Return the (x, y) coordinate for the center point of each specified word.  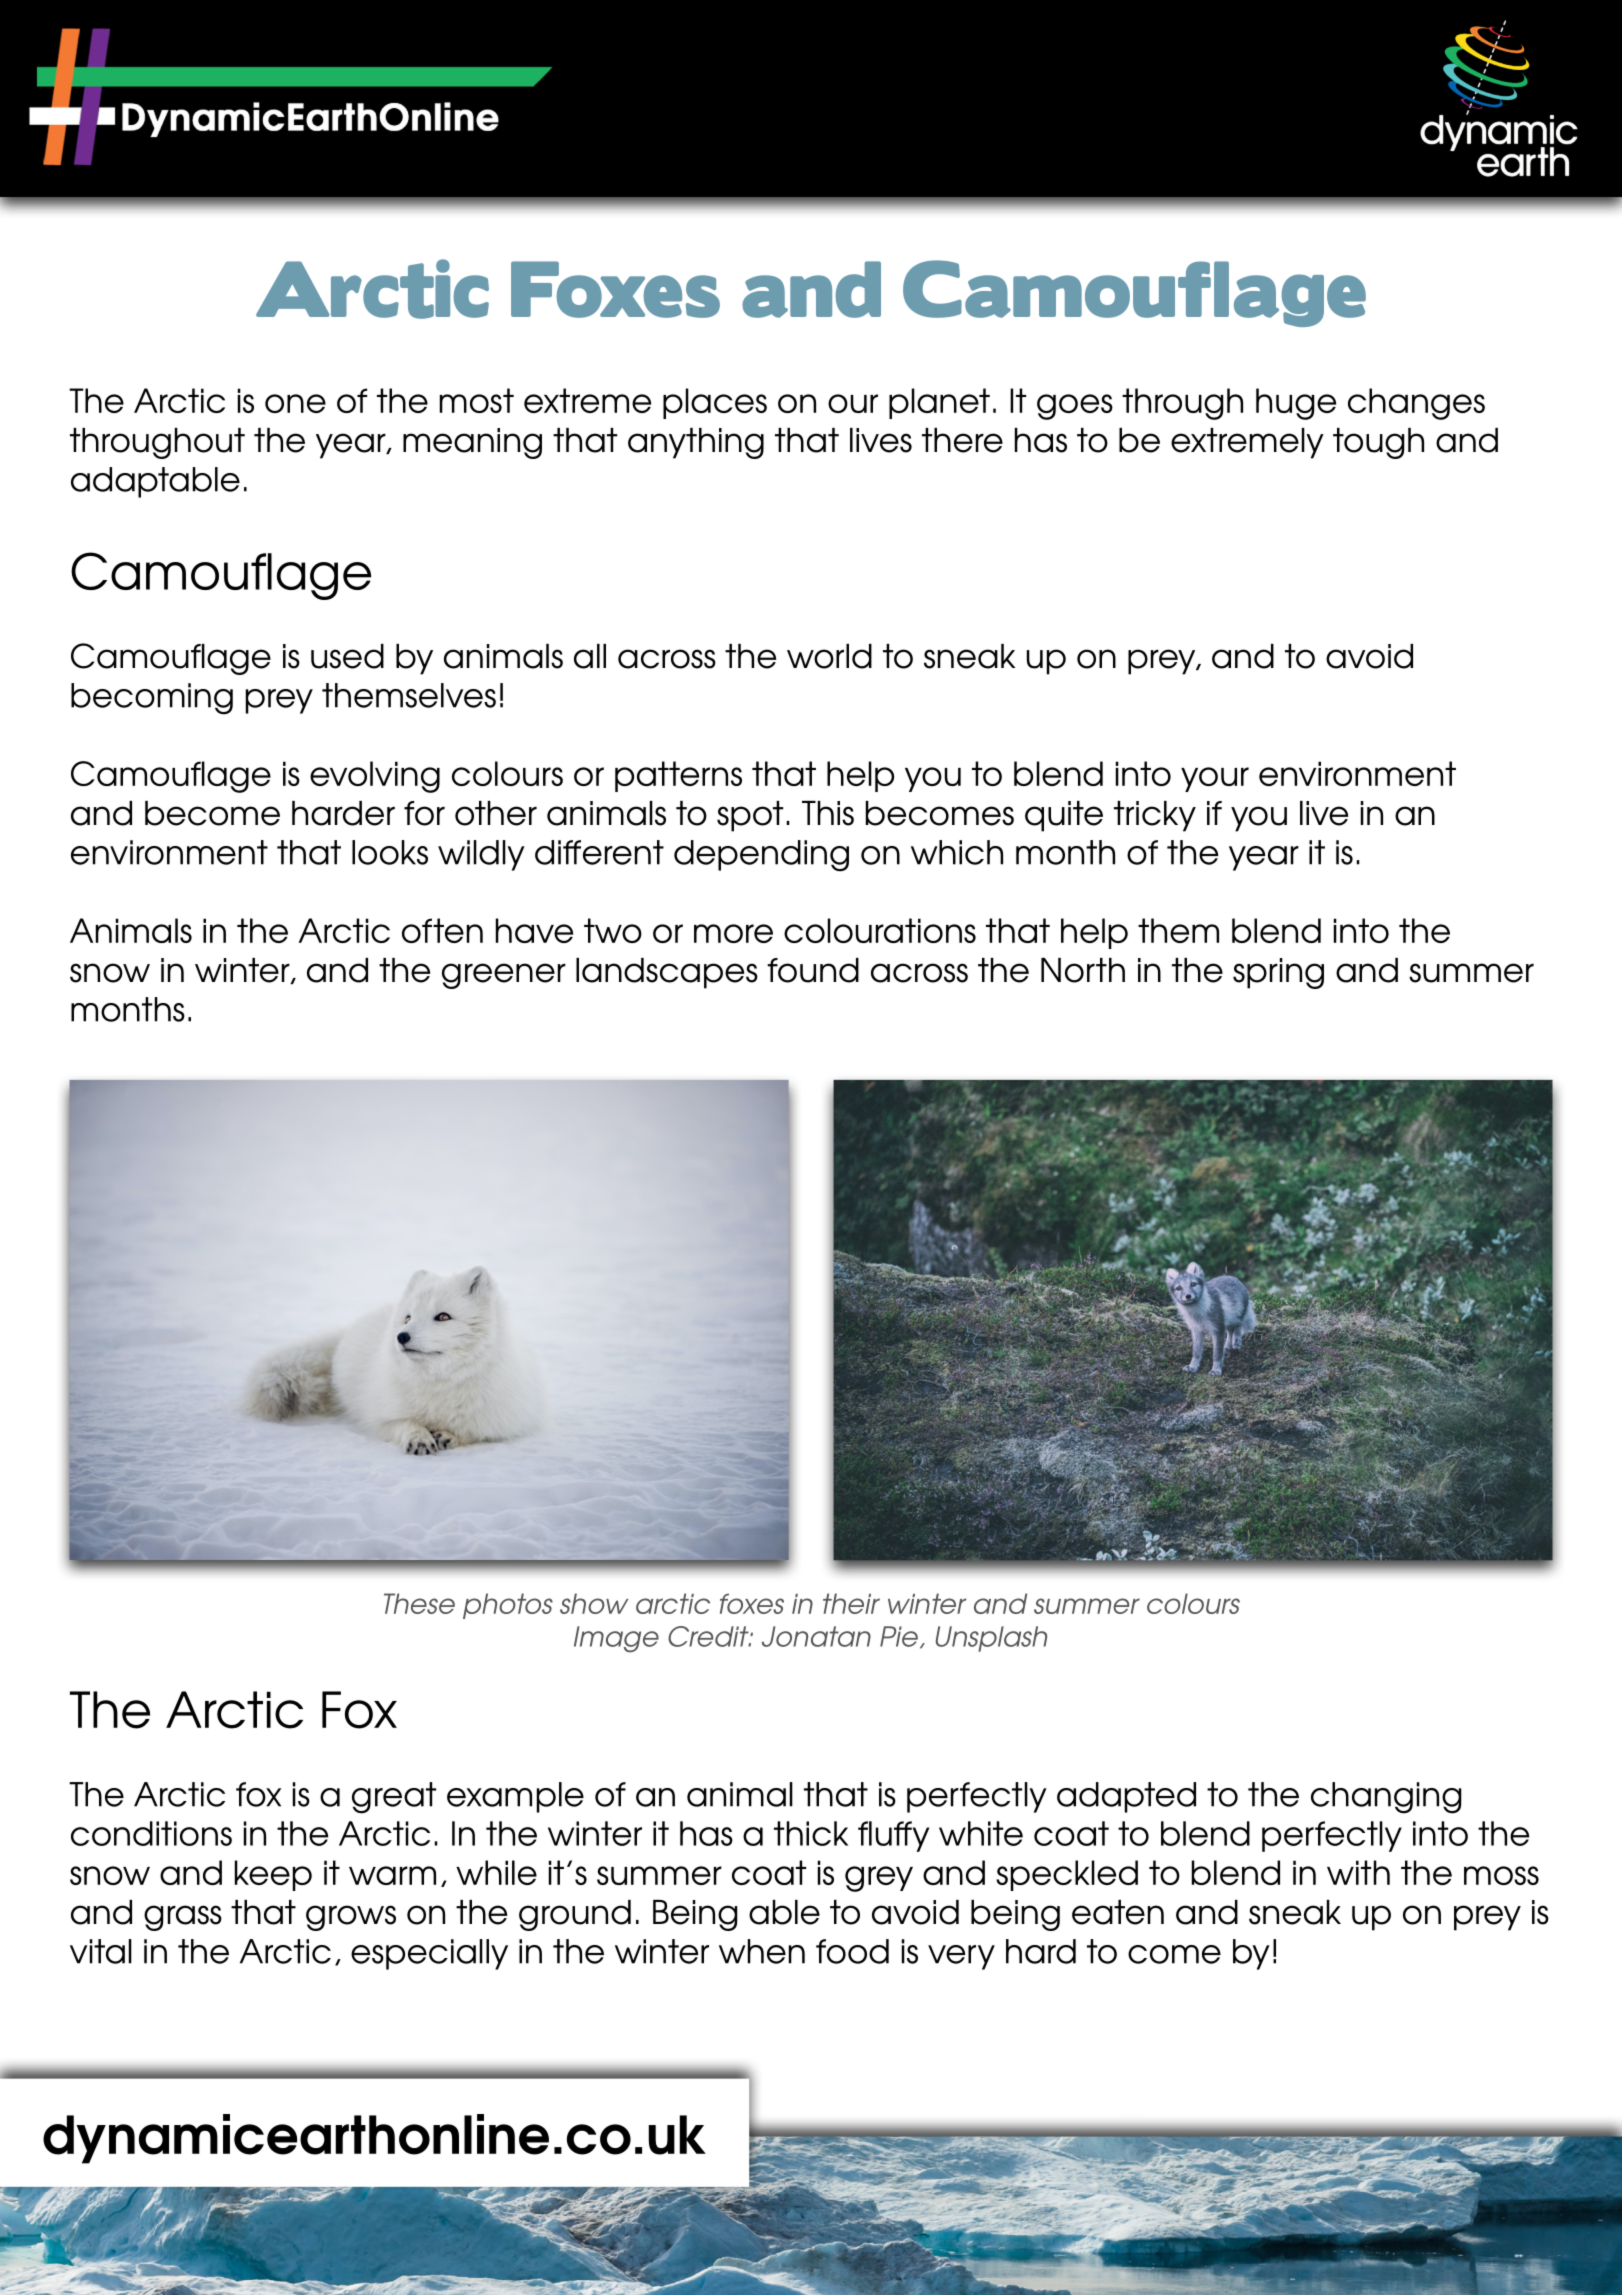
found (813, 970)
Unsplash (991, 1639)
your (1215, 779)
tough (1378, 443)
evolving (375, 777)
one (295, 403)
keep (273, 1875)
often (442, 930)
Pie (899, 1636)
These (419, 1603)
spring (1278, 973)
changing (1386, 1798)
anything (696, 443)
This (828, 813)
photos (508, 1606)
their (851, 1603)
